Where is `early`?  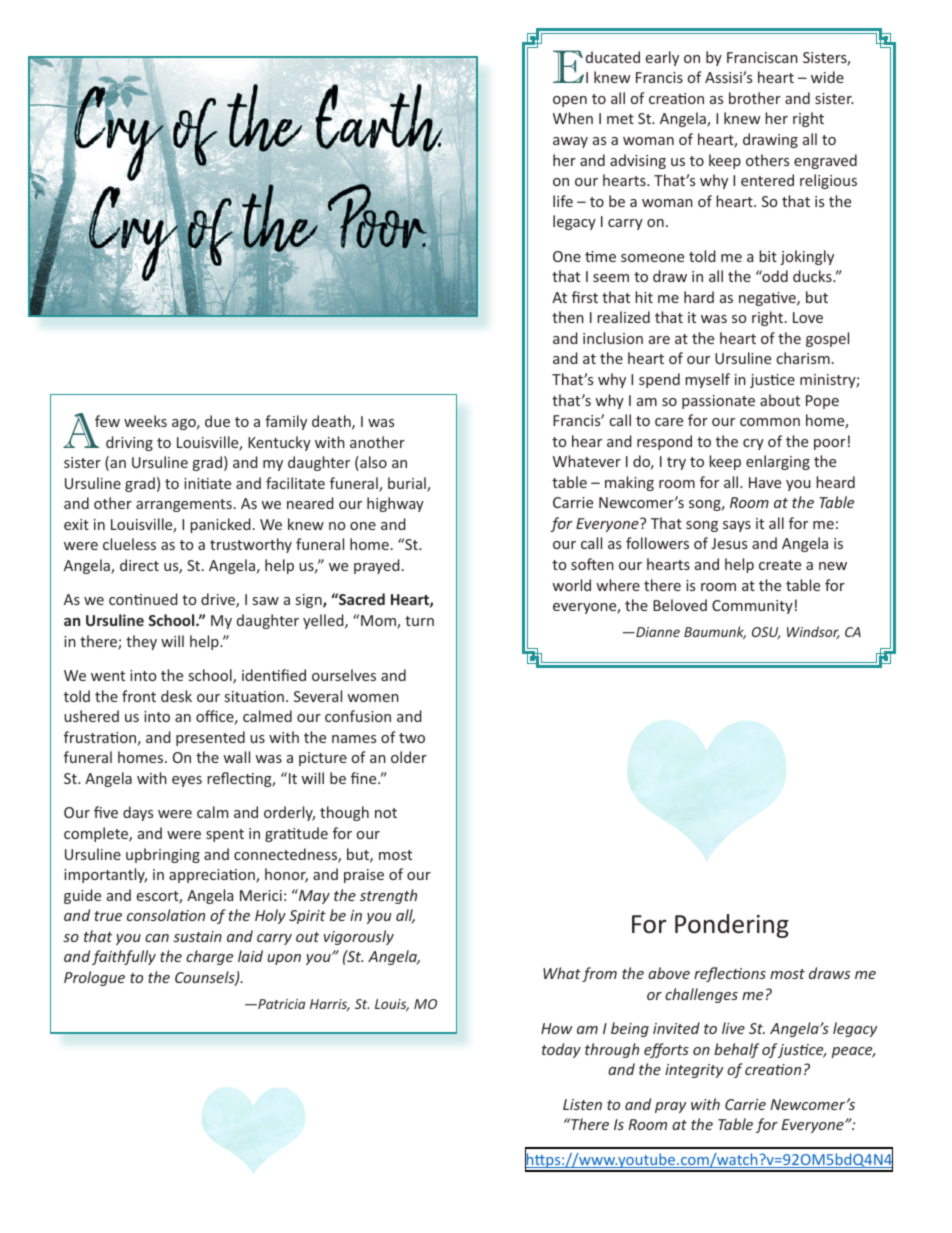 early is located at coordinates (662, 58).
